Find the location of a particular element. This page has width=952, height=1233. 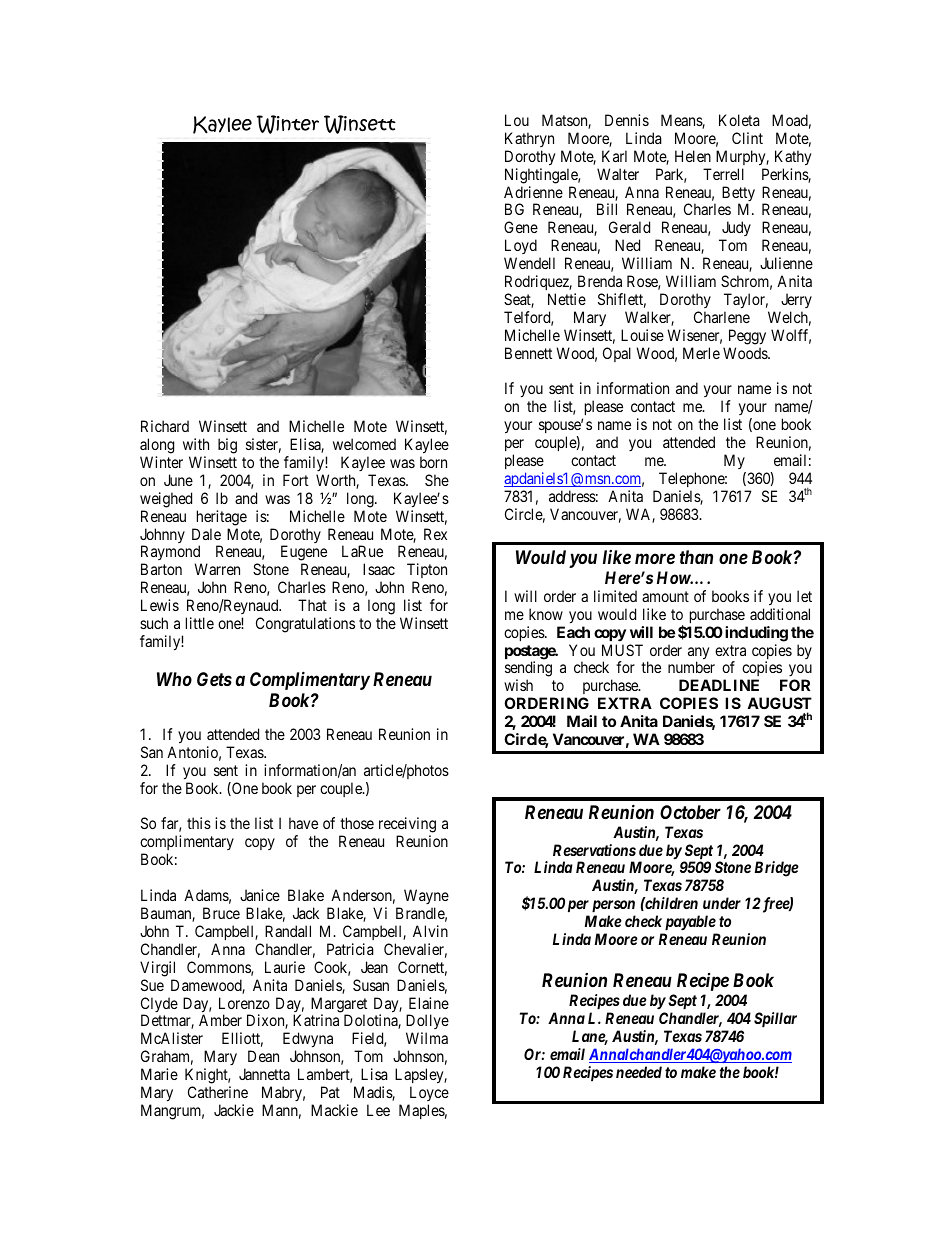

Elaine is located at coordinates (429, 1003).
